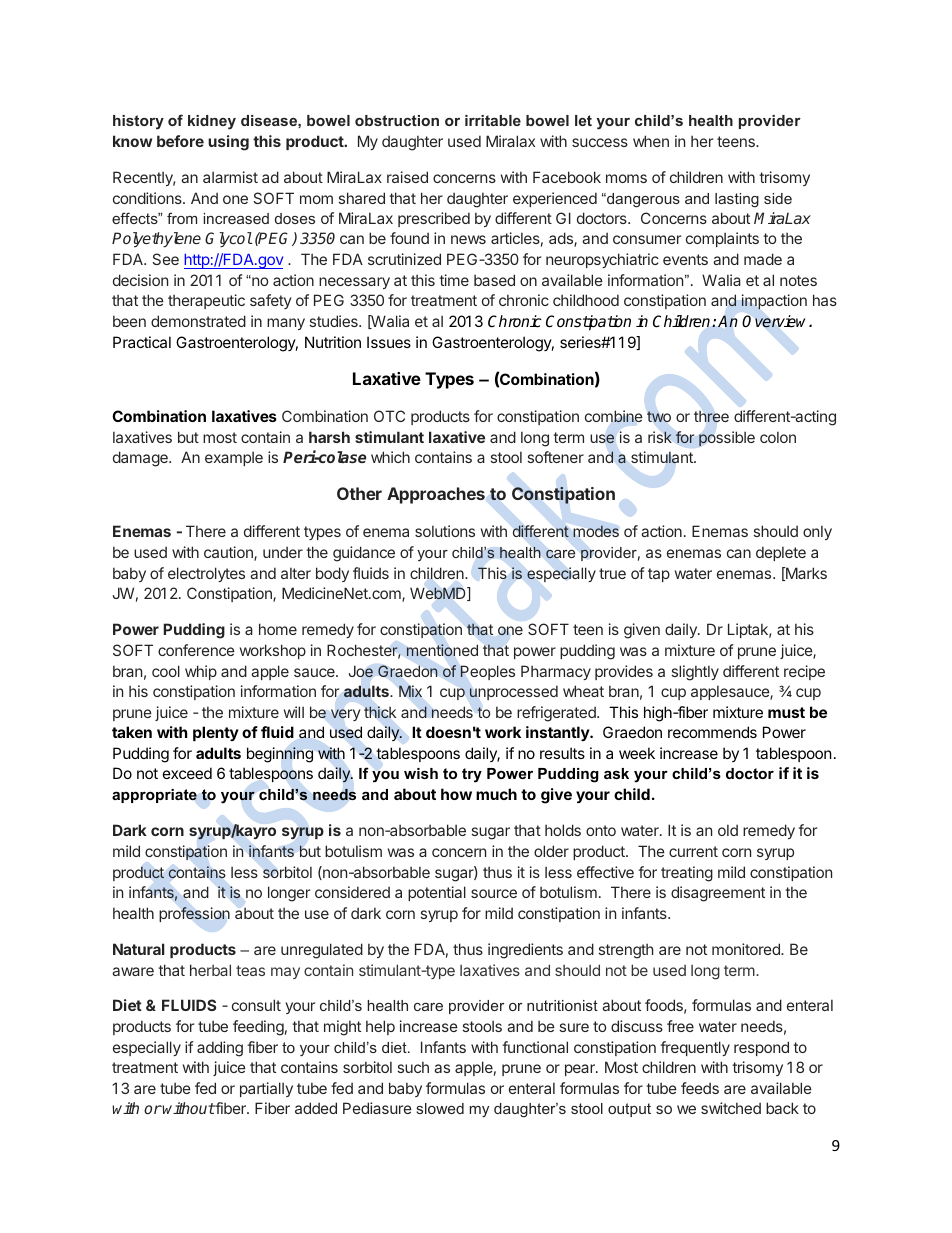  I want to click on lasting, so click(737, 200).
